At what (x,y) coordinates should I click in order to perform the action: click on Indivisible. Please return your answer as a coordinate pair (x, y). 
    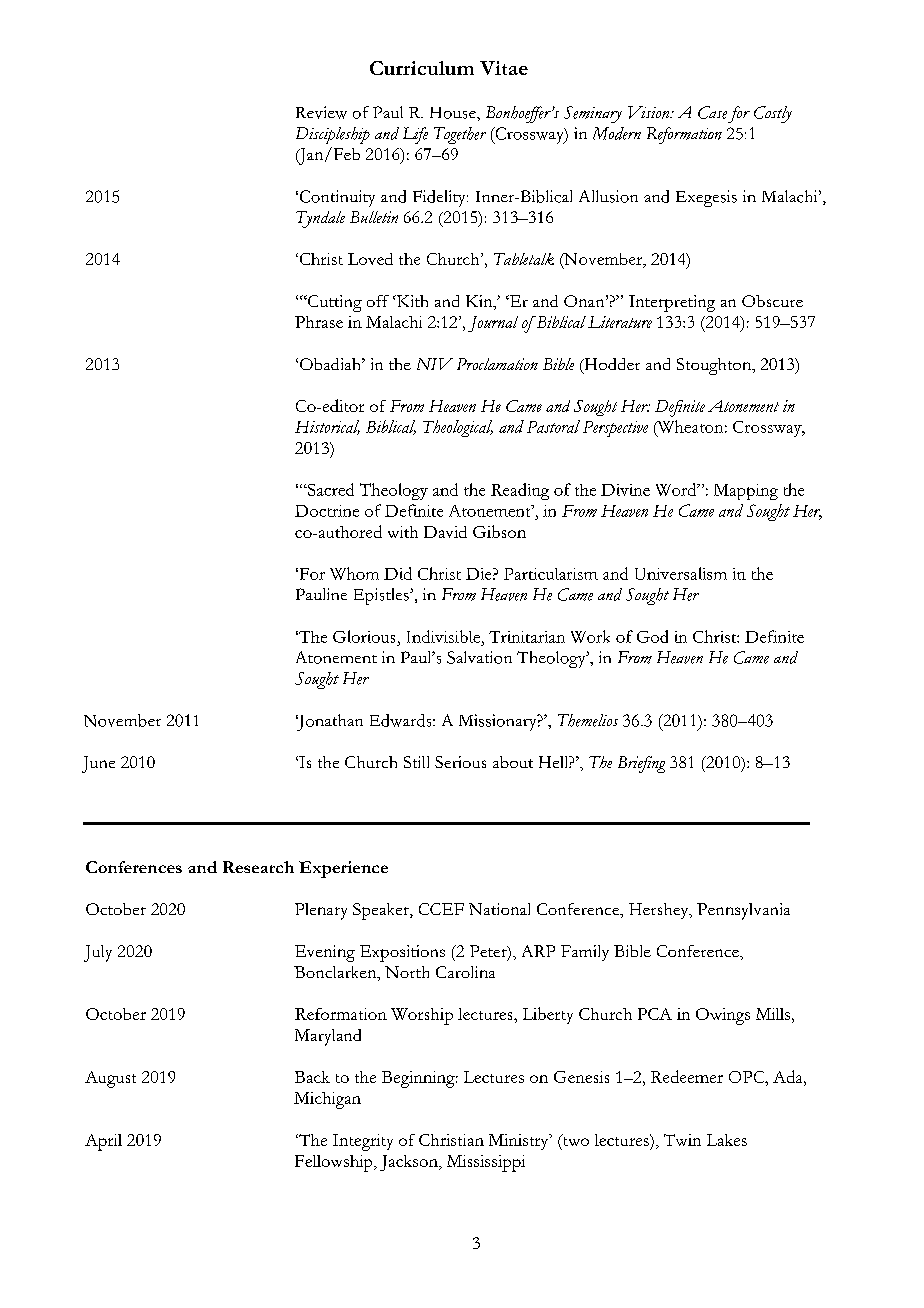
    Looking at the image, I should click on (443, 636).
